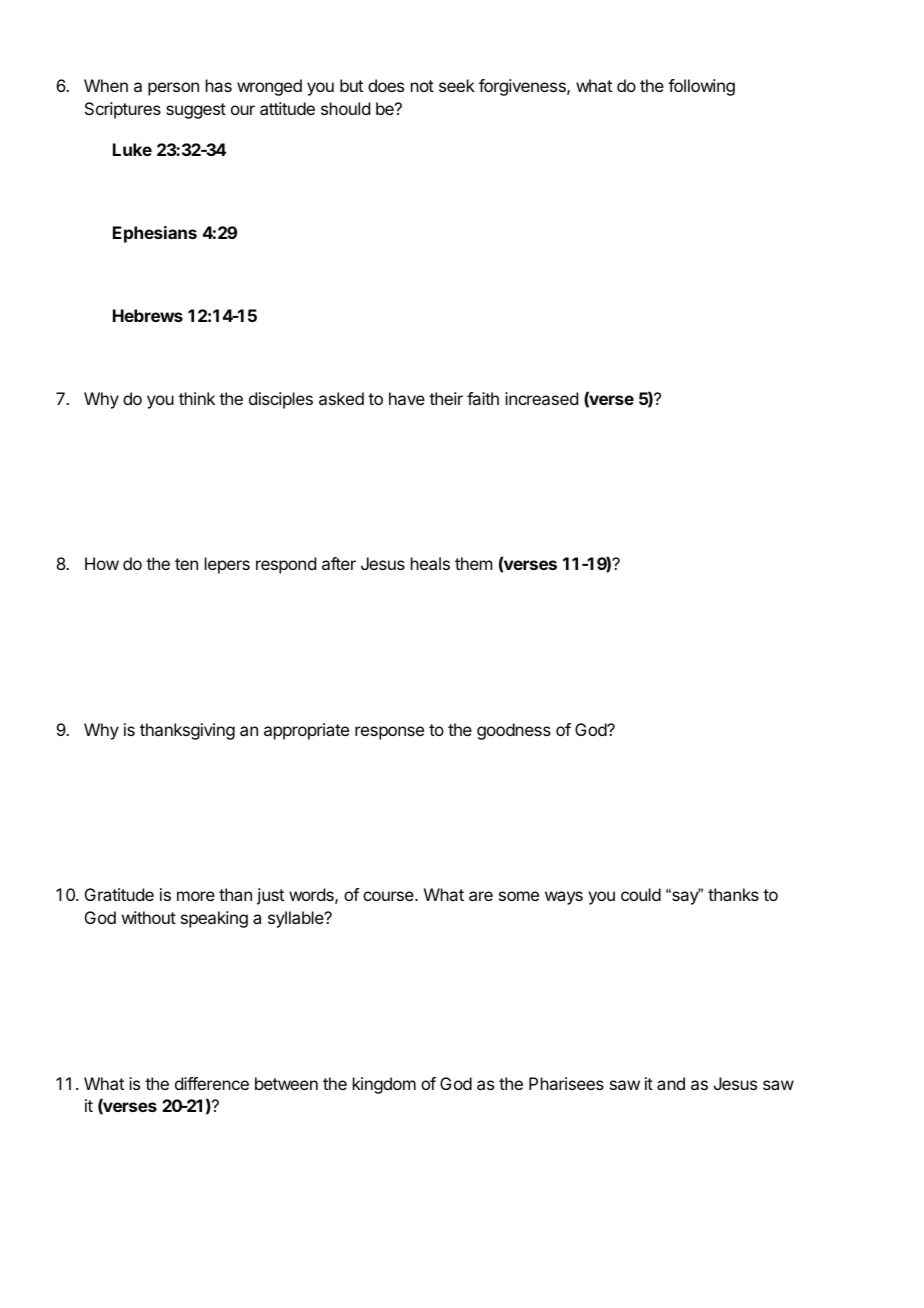 This screenshot has width=924, height=1308. What do you see at coordinates (286, 1083) in the screenshot?
I see `between` at bounding box center [286, 1083].
